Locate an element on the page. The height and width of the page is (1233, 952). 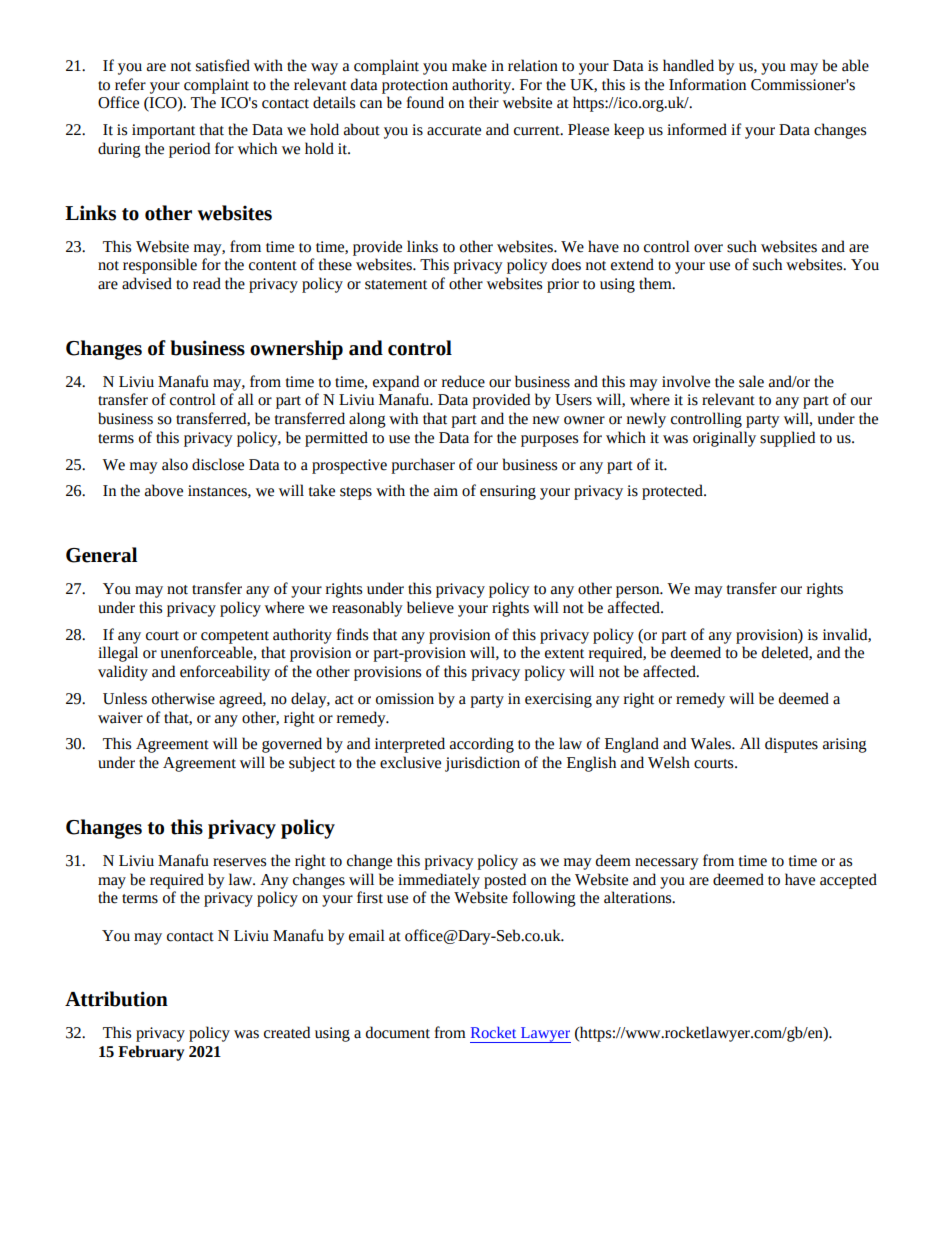
person is located at coordinates (639, 592).
